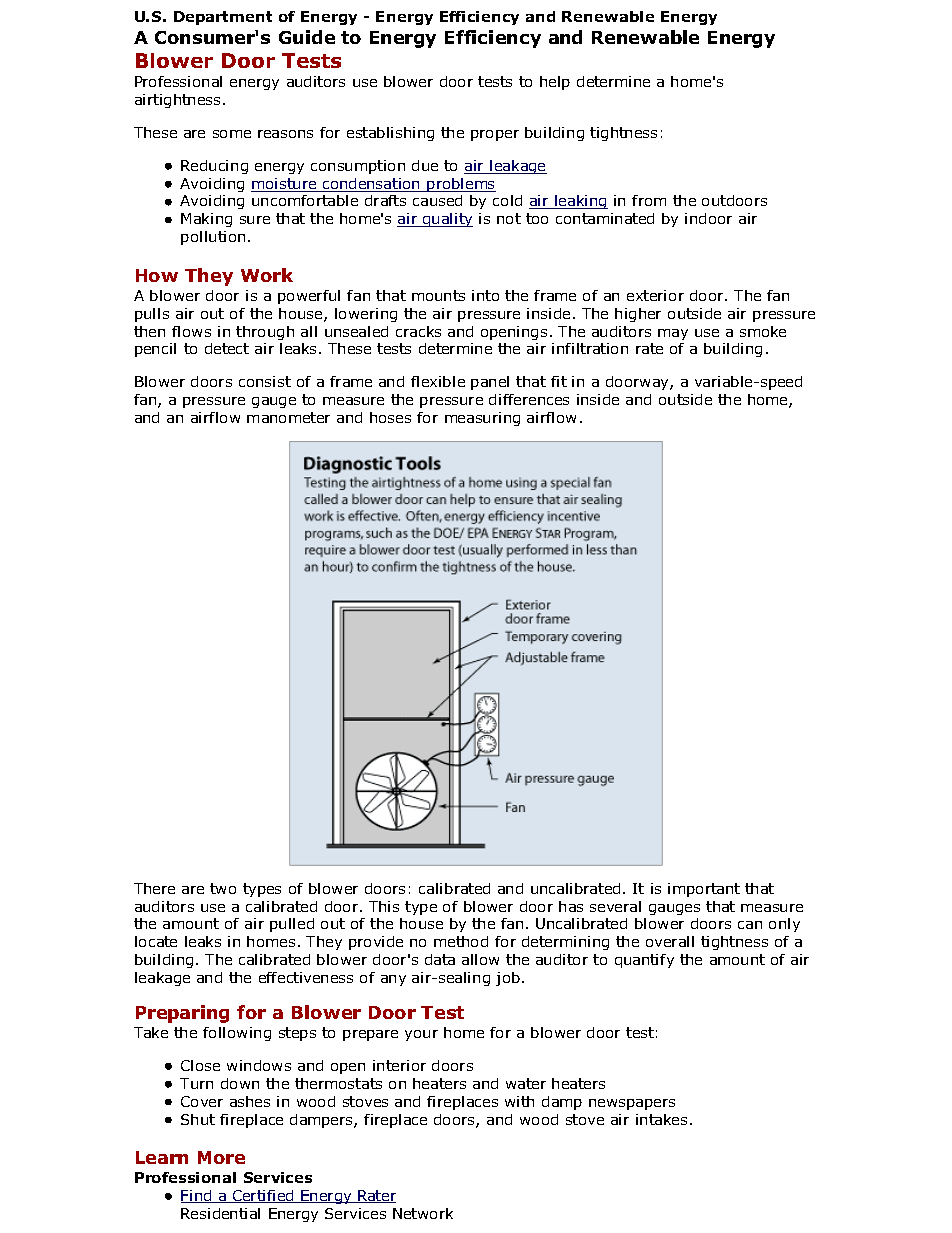  I want to click on consist, so click(265, 381).
